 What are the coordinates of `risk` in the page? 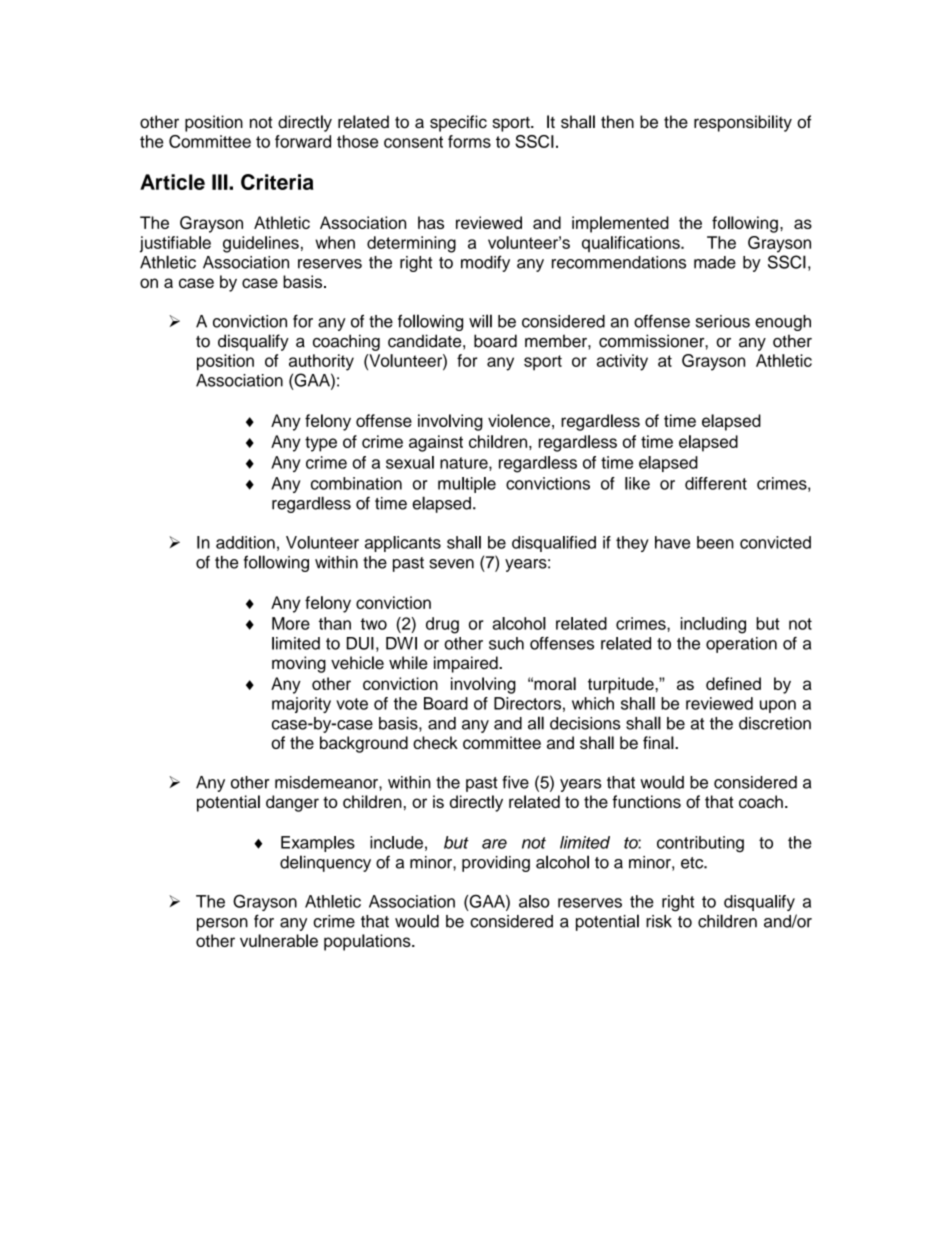 It's located at (659, 921).
